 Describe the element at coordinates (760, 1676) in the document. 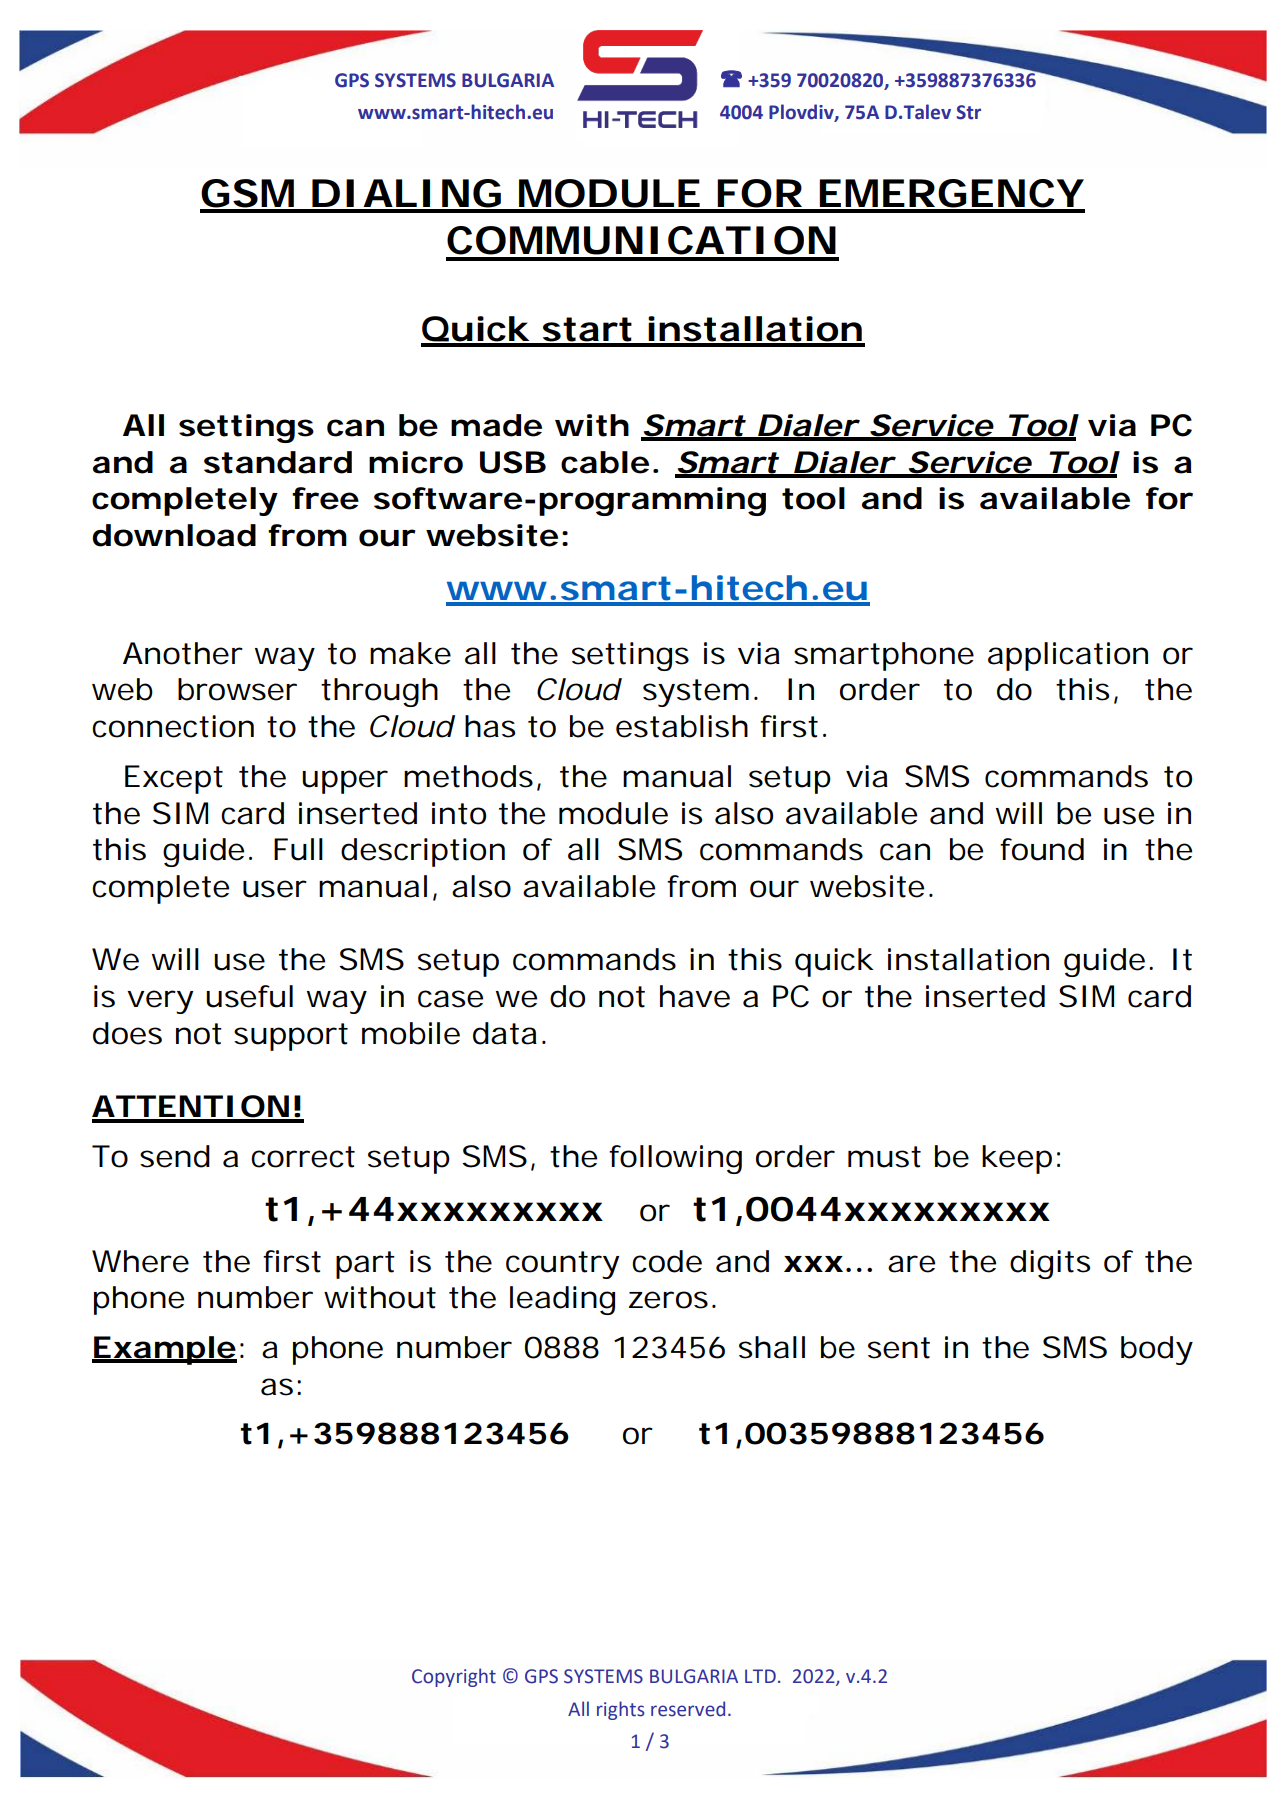

I see `LTD` at that location.
